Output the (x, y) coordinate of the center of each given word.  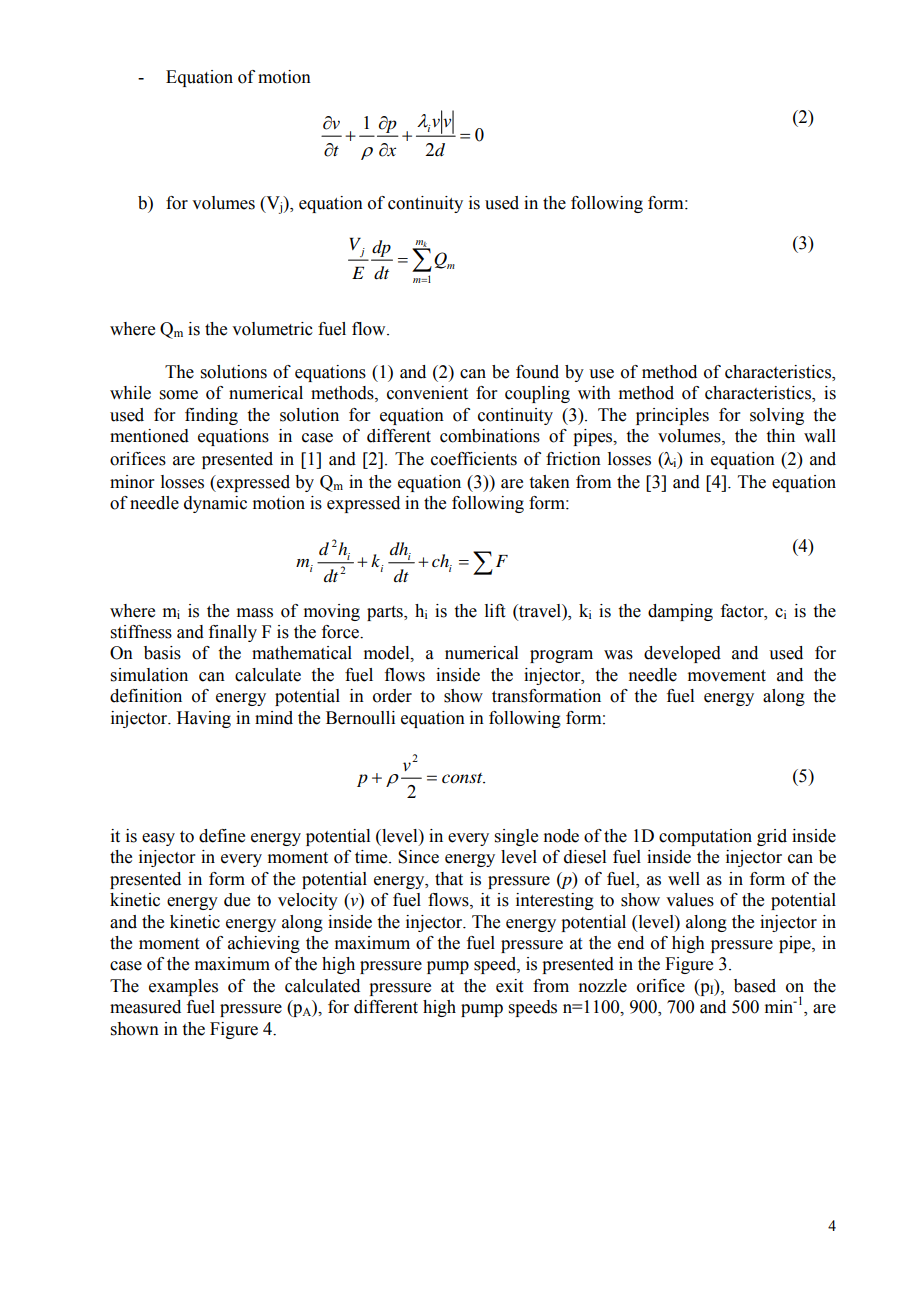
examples (183, 987)
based (755, 986)
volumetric (272, 329)
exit (509, 986)
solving (777, 416)
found (537, 372)
